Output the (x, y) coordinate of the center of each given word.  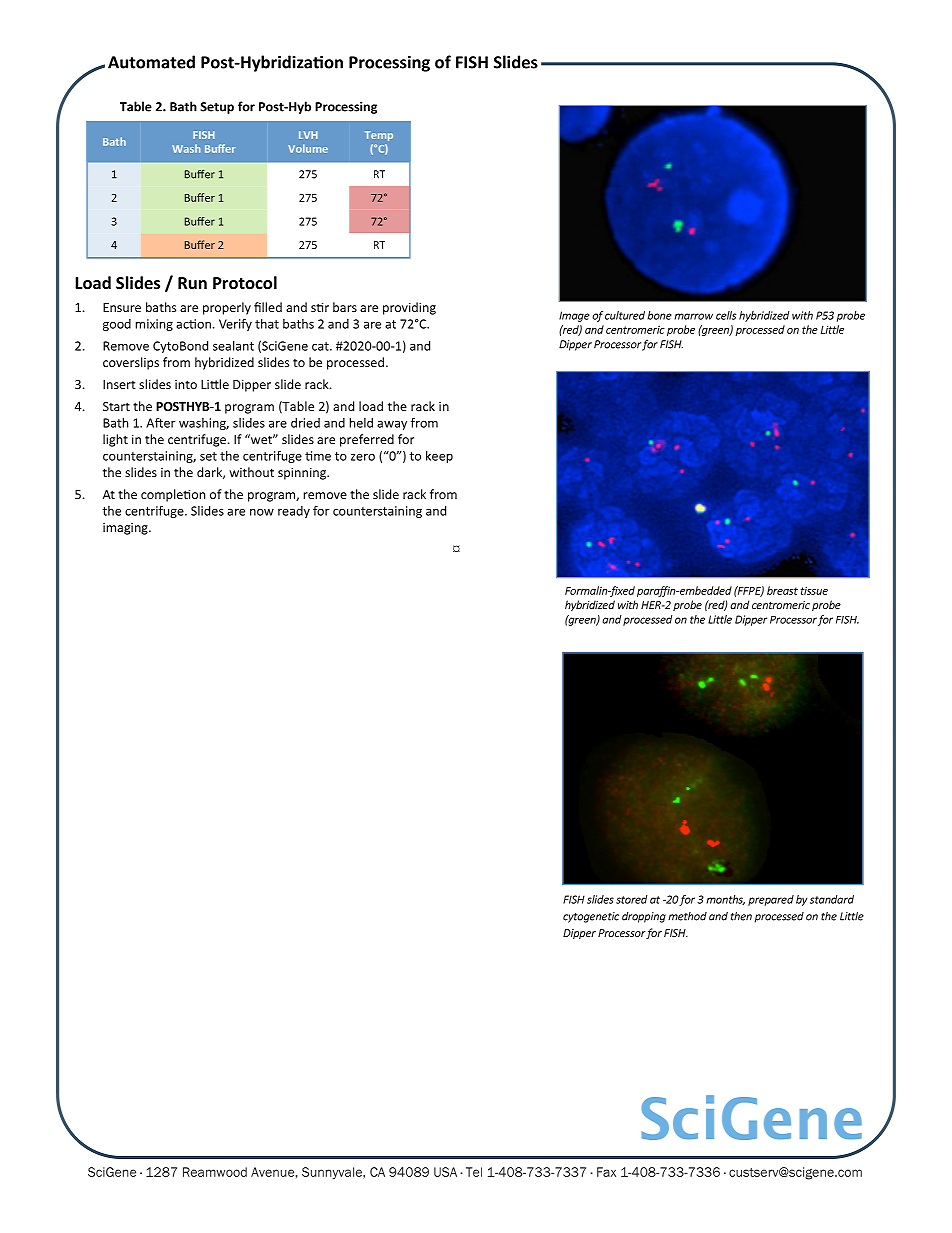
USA (445, 1172)
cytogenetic (591, 917)
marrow (693, 316)
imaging (126, 529)
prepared (771, 900)
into (186, 384)
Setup (217, 108)
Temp (379, 136)
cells (726, 315)
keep (439, 457)
